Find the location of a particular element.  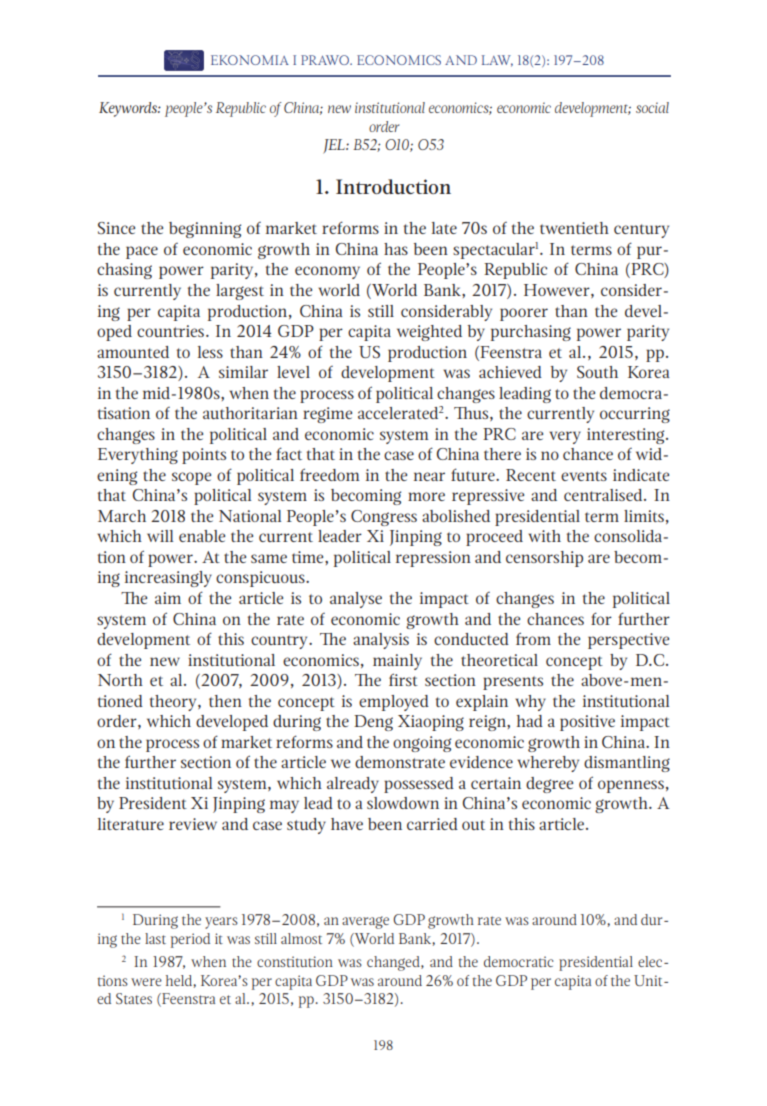

social is located at coordinates (652, 107).
